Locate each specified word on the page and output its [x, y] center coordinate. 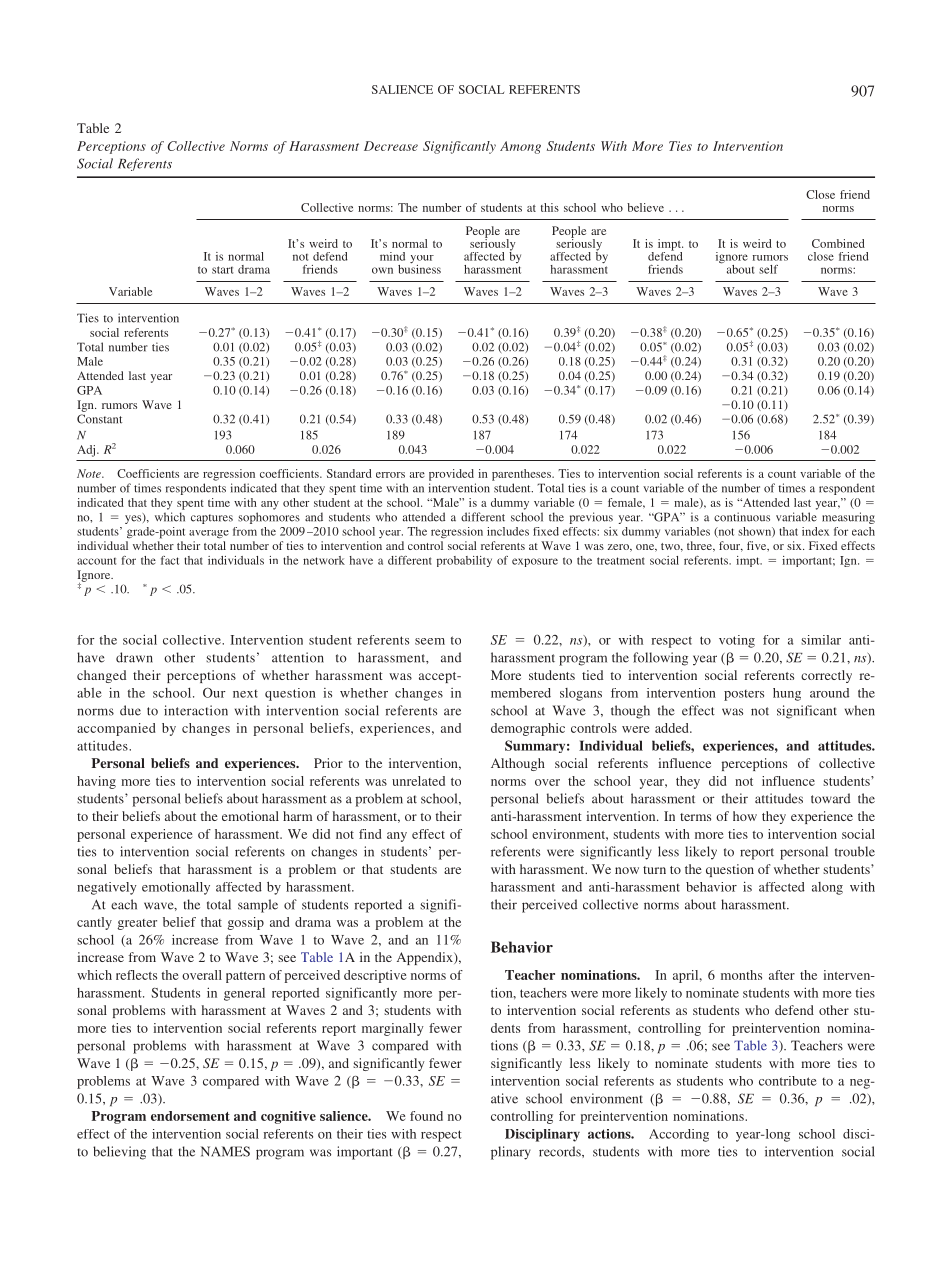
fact [170, 560]
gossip [245, 923]
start [222, 270]
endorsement [190, 1116]
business [419, 268]
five [758, 546]
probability [464, 561]
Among [520, 147]
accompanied [116, 729]
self [768, 269]
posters [744, 695]
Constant [99, 419]
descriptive [375, 976]
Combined [838, 243]
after [782, 975]
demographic [528, 729]
